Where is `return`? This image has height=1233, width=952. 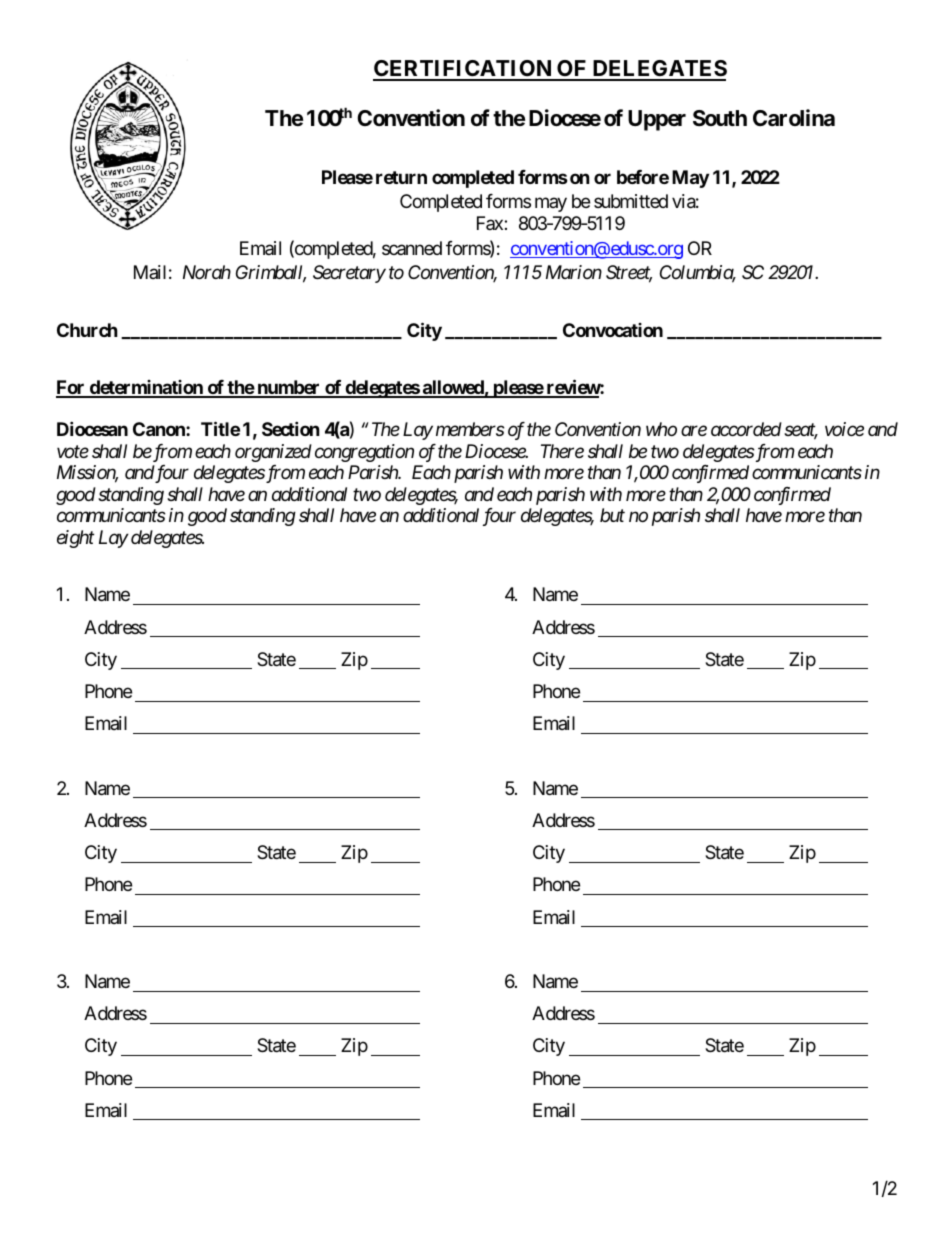
return is located at coordinates (401, 177).
